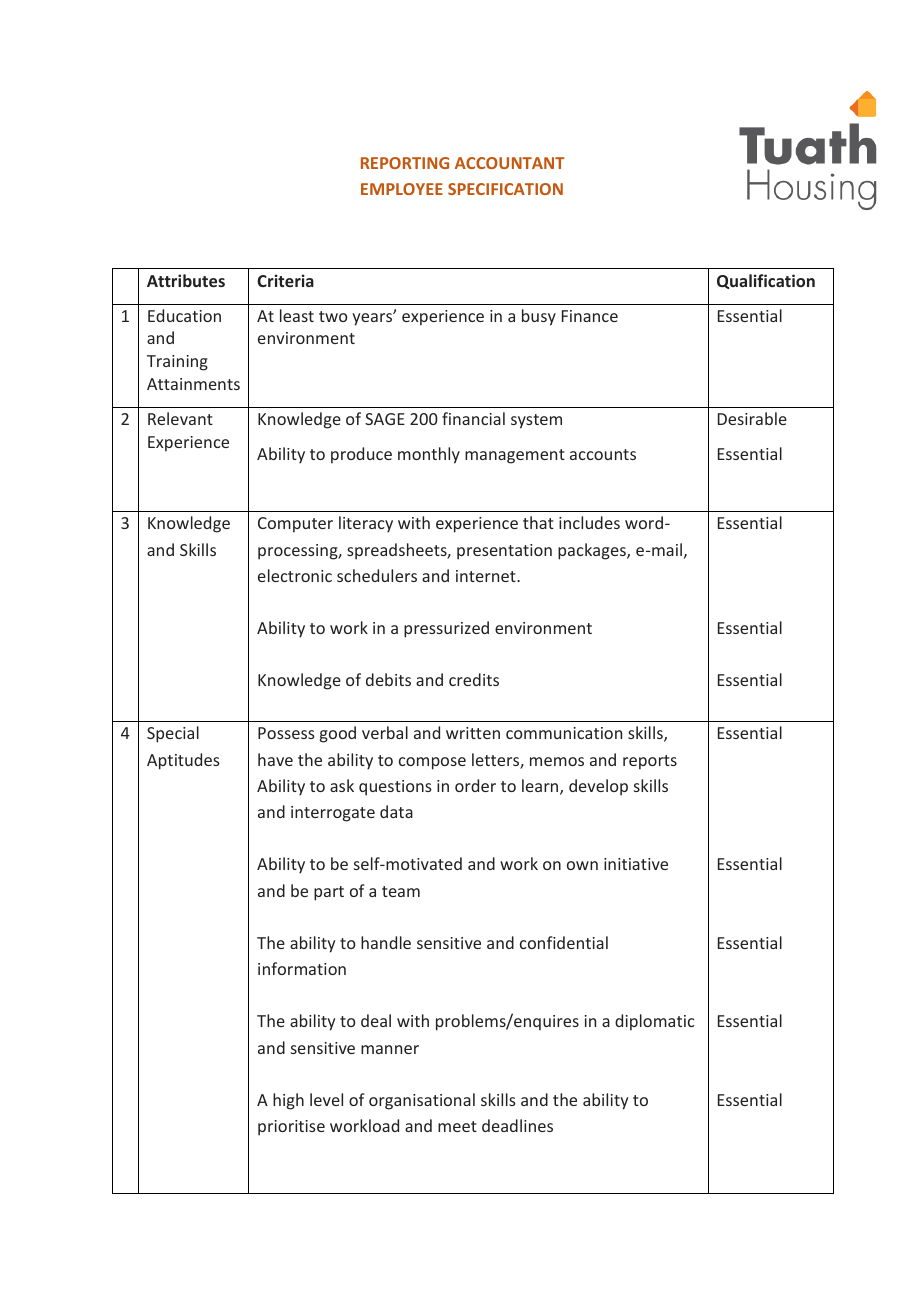 Image resolution: width=924 pixels, height=1308 pixels. What do you see at coordinates (193, 384) in the screenshot?
I see `Attainments` at bounding box center [193, 384].
